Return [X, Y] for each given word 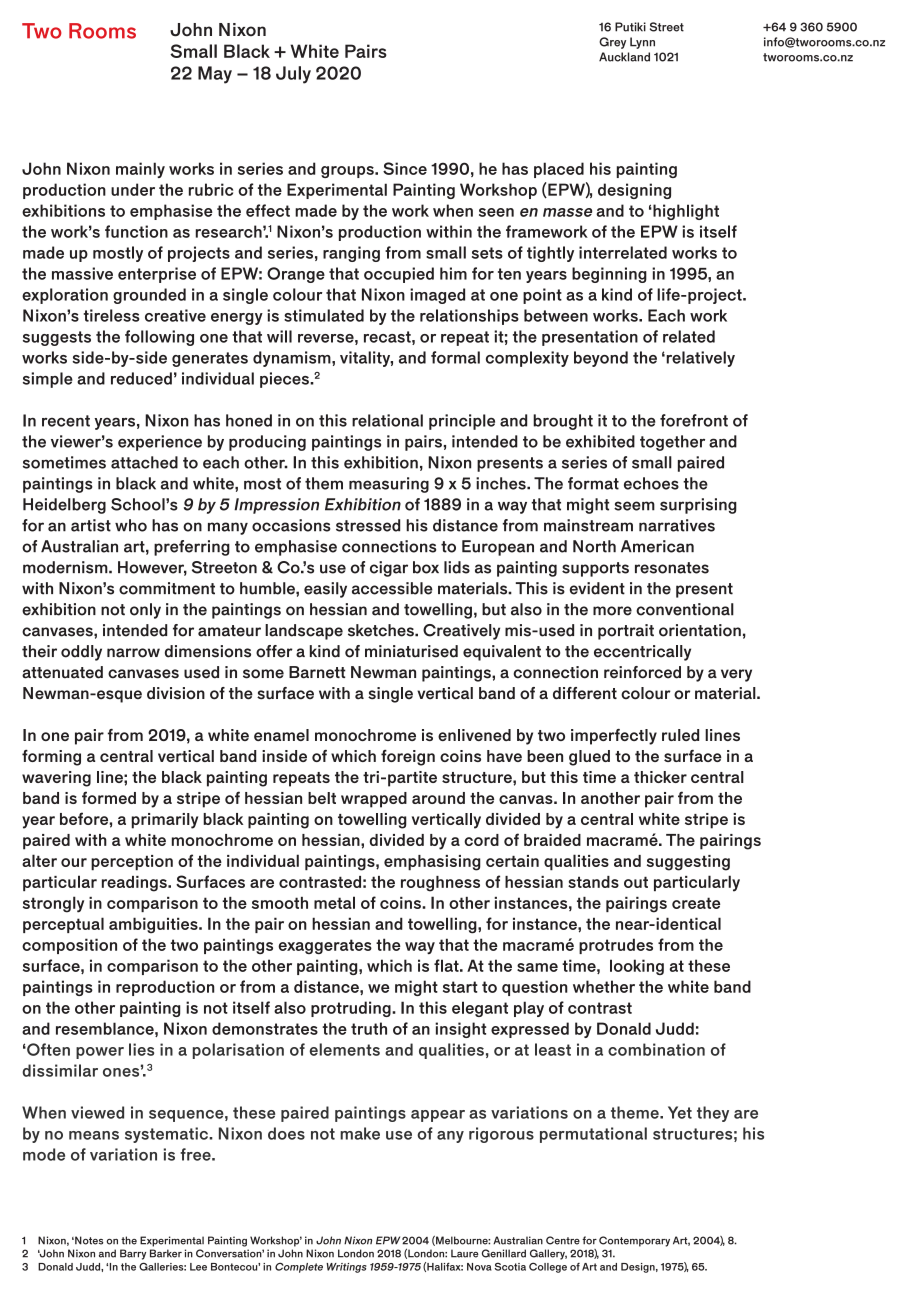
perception [132, 863]
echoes [651, 483]
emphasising [432, 863]
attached [144, 462]
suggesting [688, 863]
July [293, 75]
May [215, 75]
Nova [479, 1267]
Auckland [624, 57]
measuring [389, 485]
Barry [133, 1254]
